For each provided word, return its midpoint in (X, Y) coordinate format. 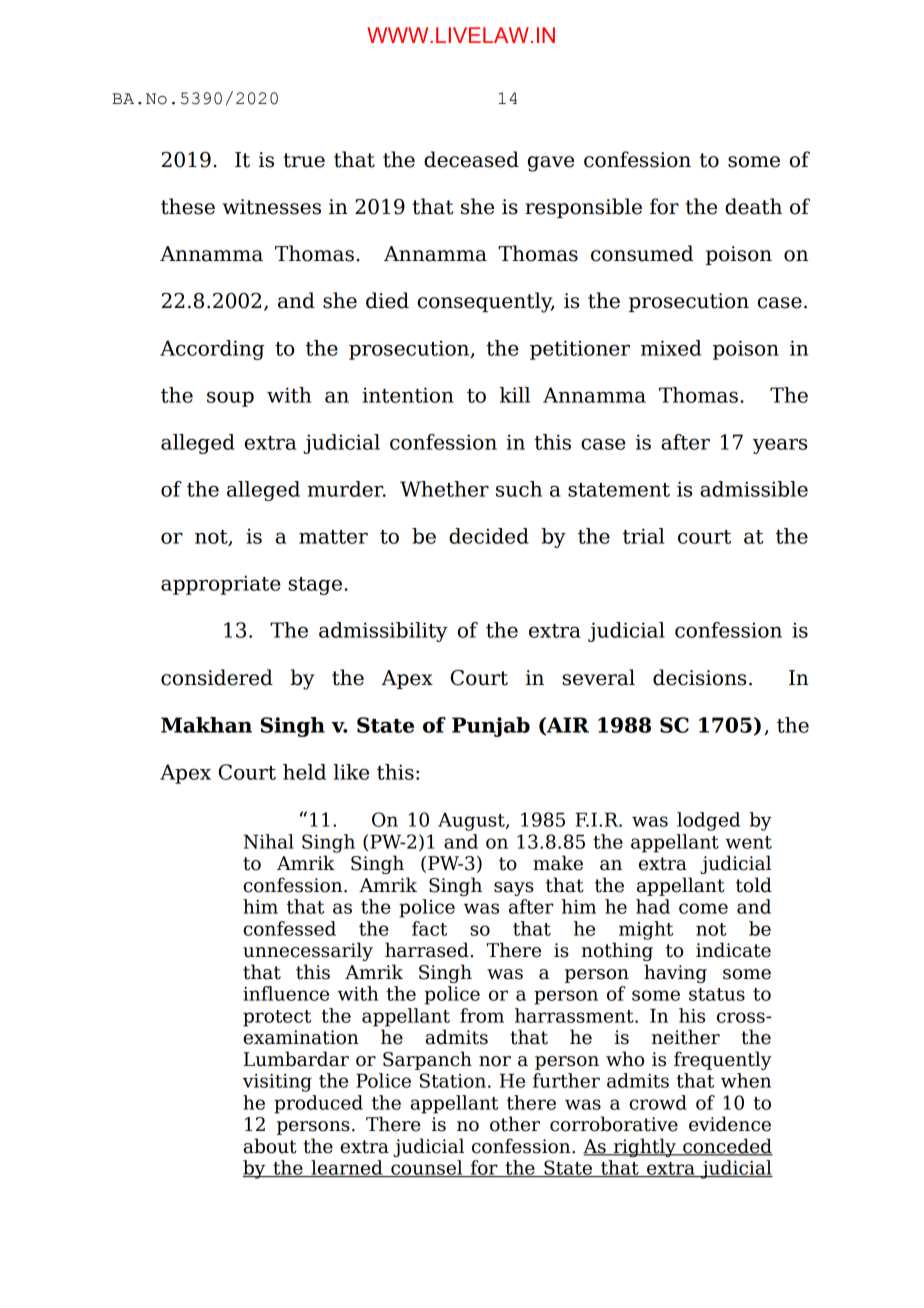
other (515, 1124)
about (270, 1146)
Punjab (491, 727)
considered (217, 677)
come (703, 908)
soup (230, 399)
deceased (471, 159)
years (780, 446)
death (753, 206)
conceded (727, 1147)
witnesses (272, 207)
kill (515, 395)
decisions (699, 677)
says (514, 889)
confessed (289, 928)
